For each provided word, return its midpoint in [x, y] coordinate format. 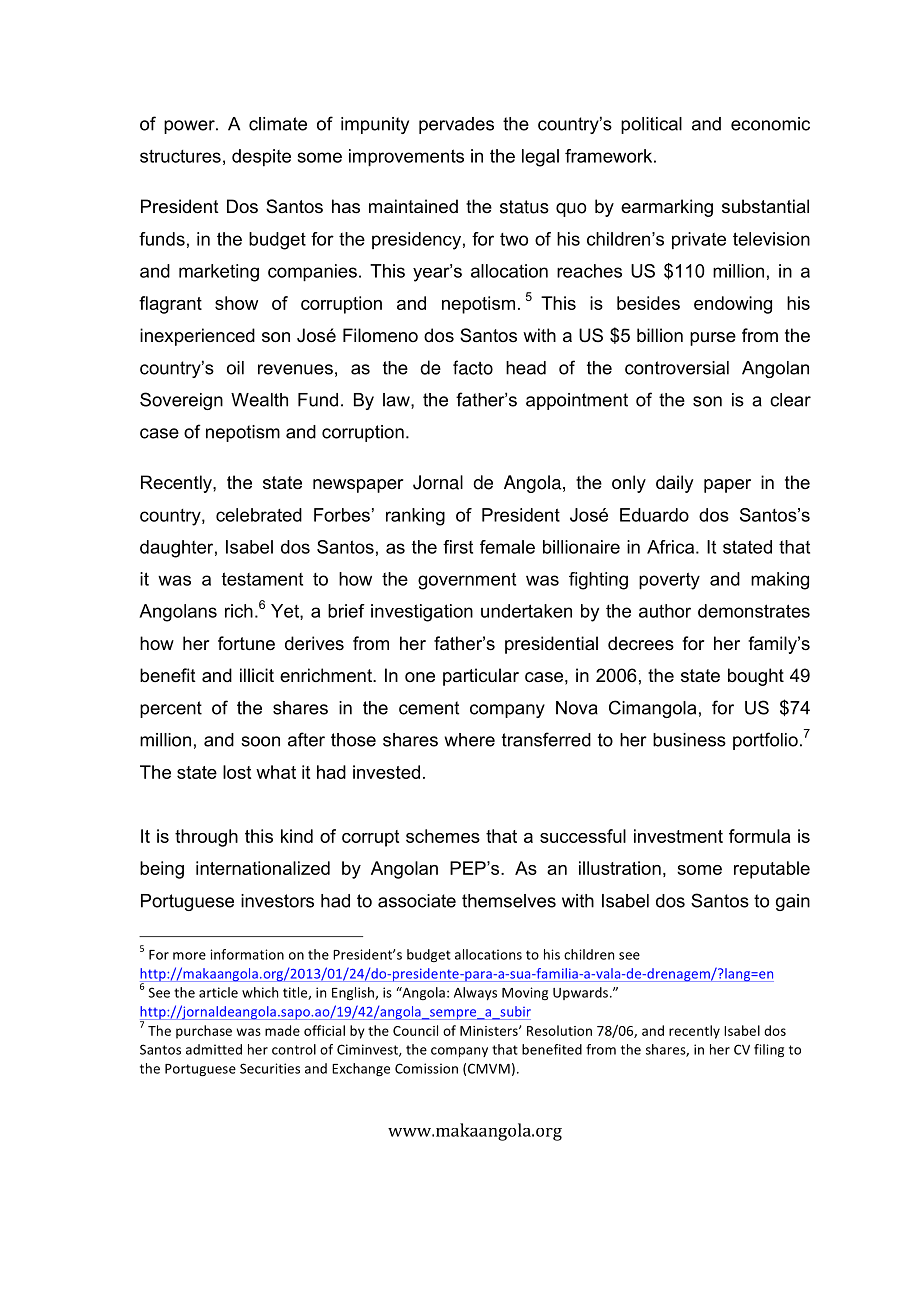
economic [770, 124]
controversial [677, 368]
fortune [246, 643]
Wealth [259, 400]
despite [261, 158]
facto [473, 367]
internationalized [263, 868]
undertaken [526, 611]
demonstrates [754, 611]
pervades [456, 125]
